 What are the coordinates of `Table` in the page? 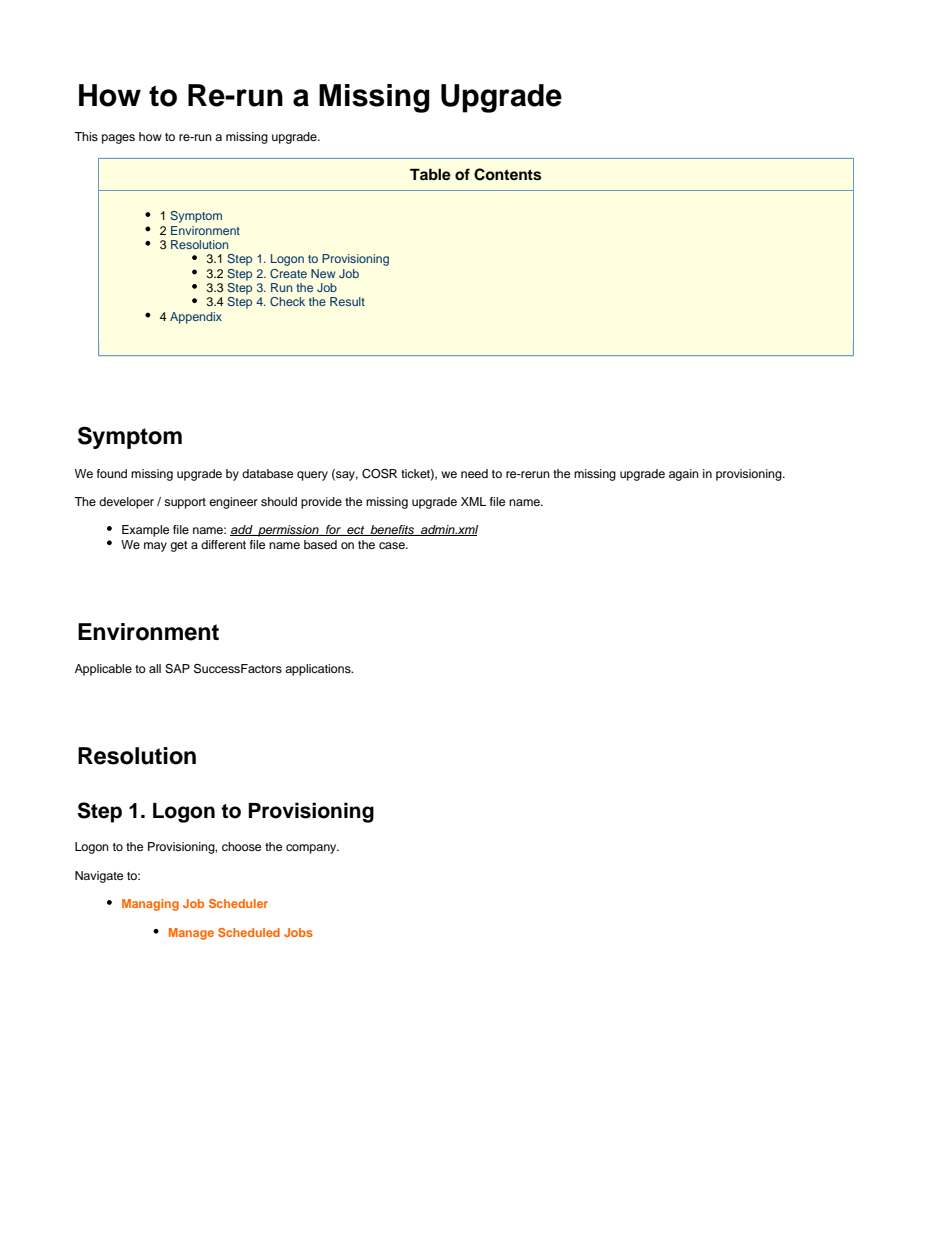 It's located at (430, 174).
